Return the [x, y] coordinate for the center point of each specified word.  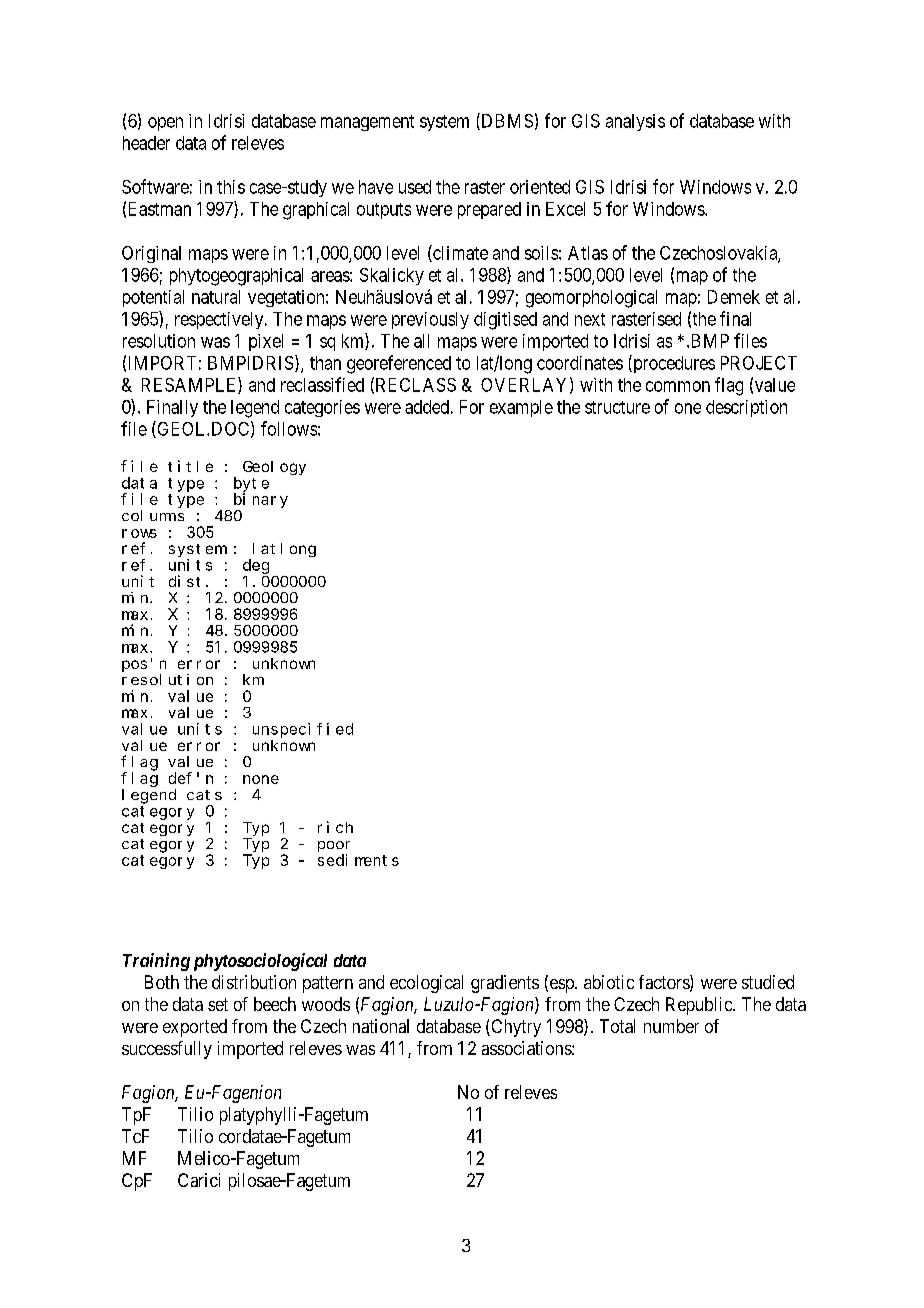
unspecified [303, 730]
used [415, 187]
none [261, 779]
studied [768, 982]
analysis [635, 122]
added [427, 407]
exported [195, 1028]
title [190, 466]
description [746, 408]
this [231, 187]
